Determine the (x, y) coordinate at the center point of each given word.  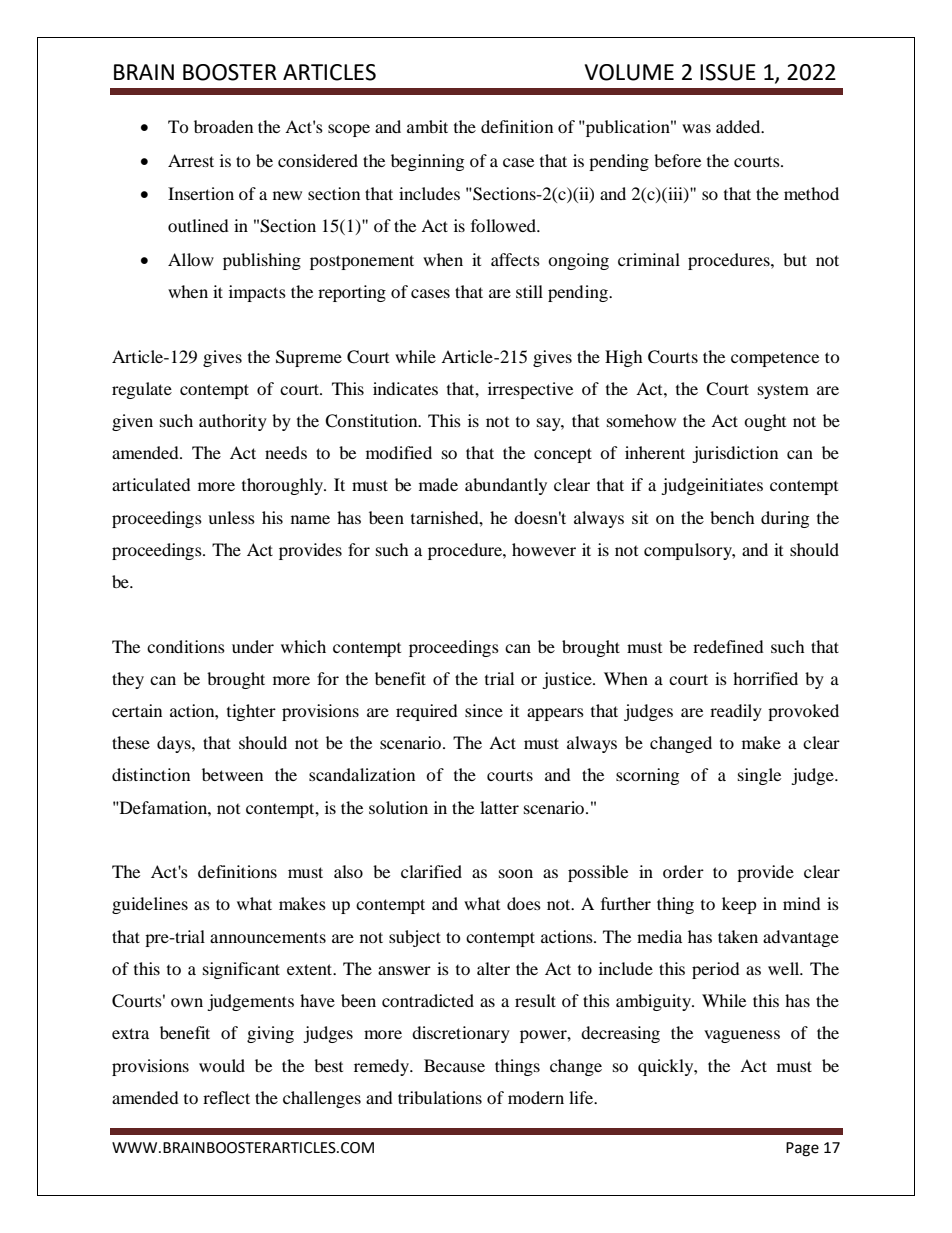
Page (802, 1149)
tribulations (440, 1097)
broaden (223, 126)
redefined (728, 646)
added (739, 126)
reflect (226, 1097)
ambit (427, 126)
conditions (186, 646)
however (544, 549)
